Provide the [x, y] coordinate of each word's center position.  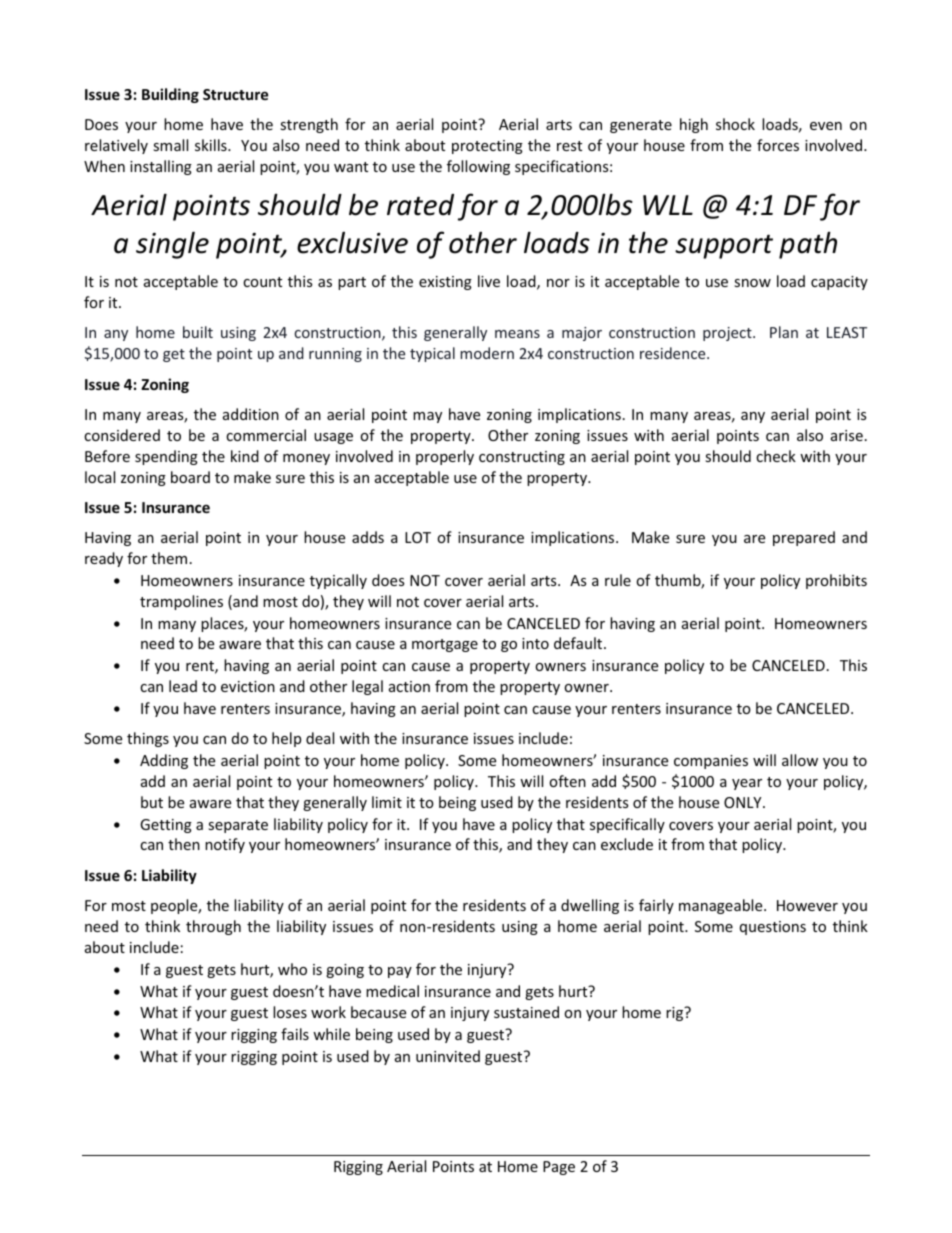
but [152, 802]
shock [735, 124]
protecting [487, 147]
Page [559, 1168]
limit [387, 802]
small [170, 145]
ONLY [744, 802]
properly [445, 457]
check [776, 456]
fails [295, 1034]
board [190, 477]
